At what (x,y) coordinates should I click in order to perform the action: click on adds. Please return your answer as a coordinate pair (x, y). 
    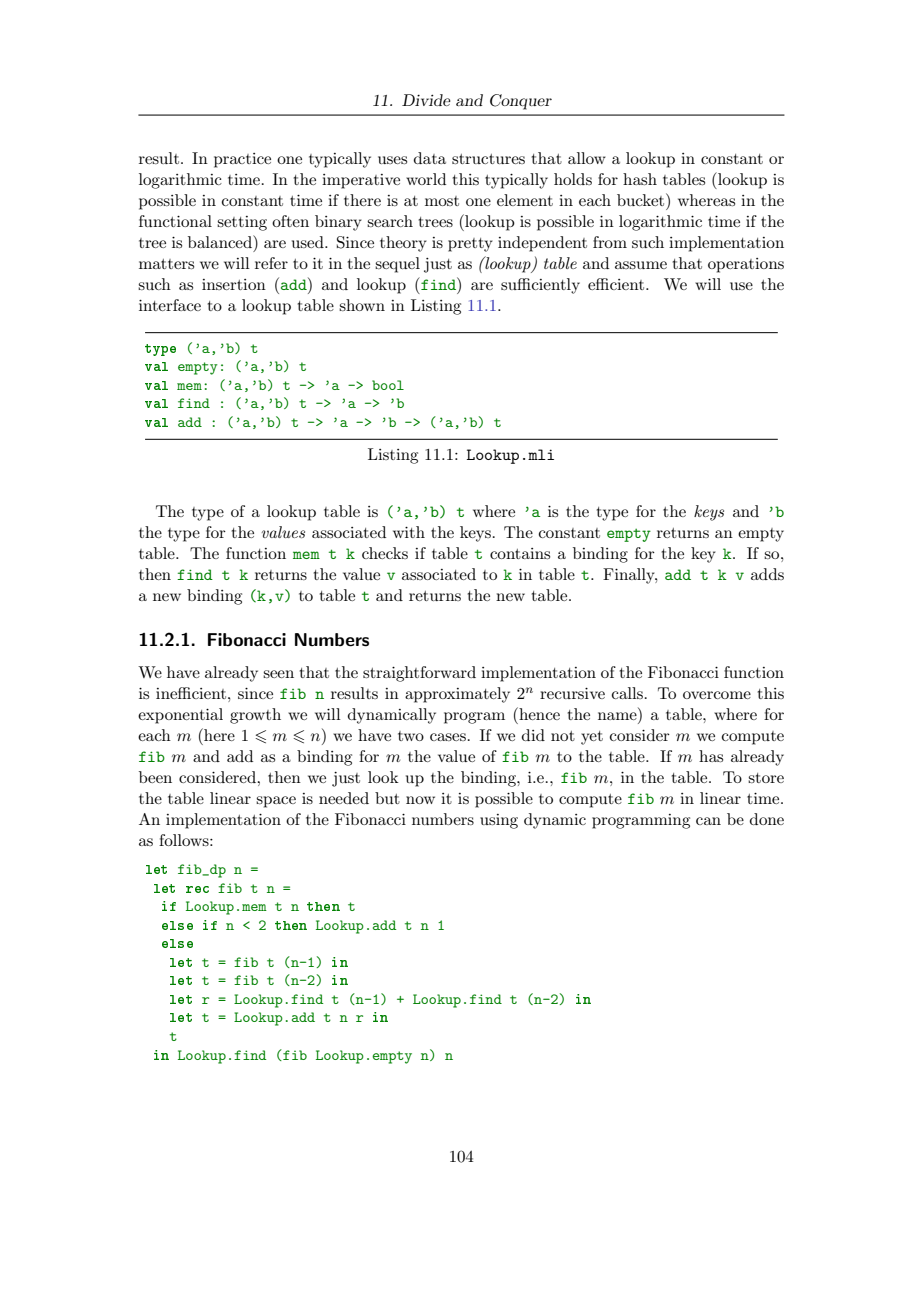
    Looking at the image, I should click on (767, 574).
